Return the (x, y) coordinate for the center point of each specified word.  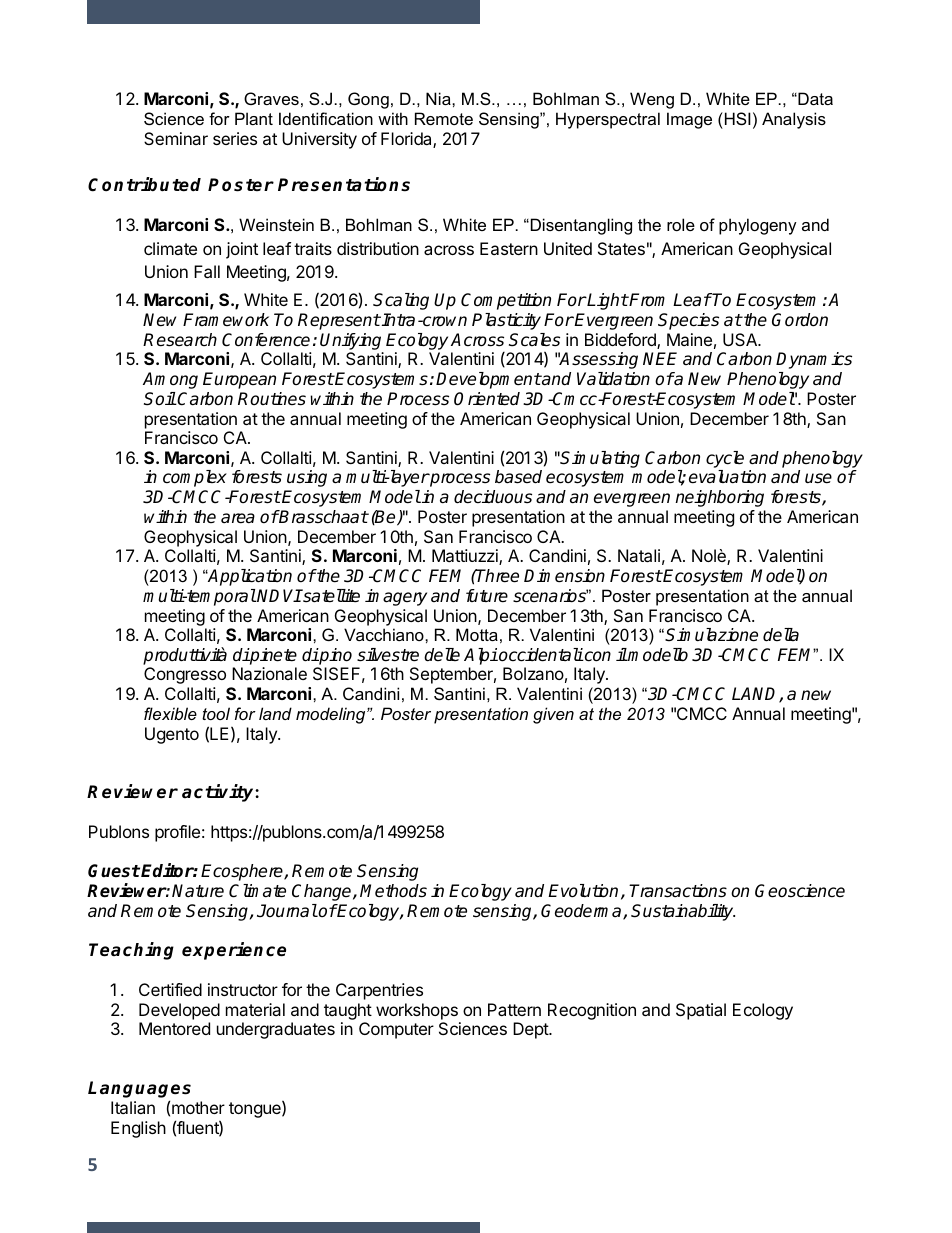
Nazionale (269, 673)
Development (488, 380)
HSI (736, 118)
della (781, 635)
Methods (393, 891)
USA (741, 339)
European (239, 380)
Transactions (678, 891)
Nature (198, 891)
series (235, 138)
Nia (439, 98)
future (487, 596)
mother (198, 1107)
